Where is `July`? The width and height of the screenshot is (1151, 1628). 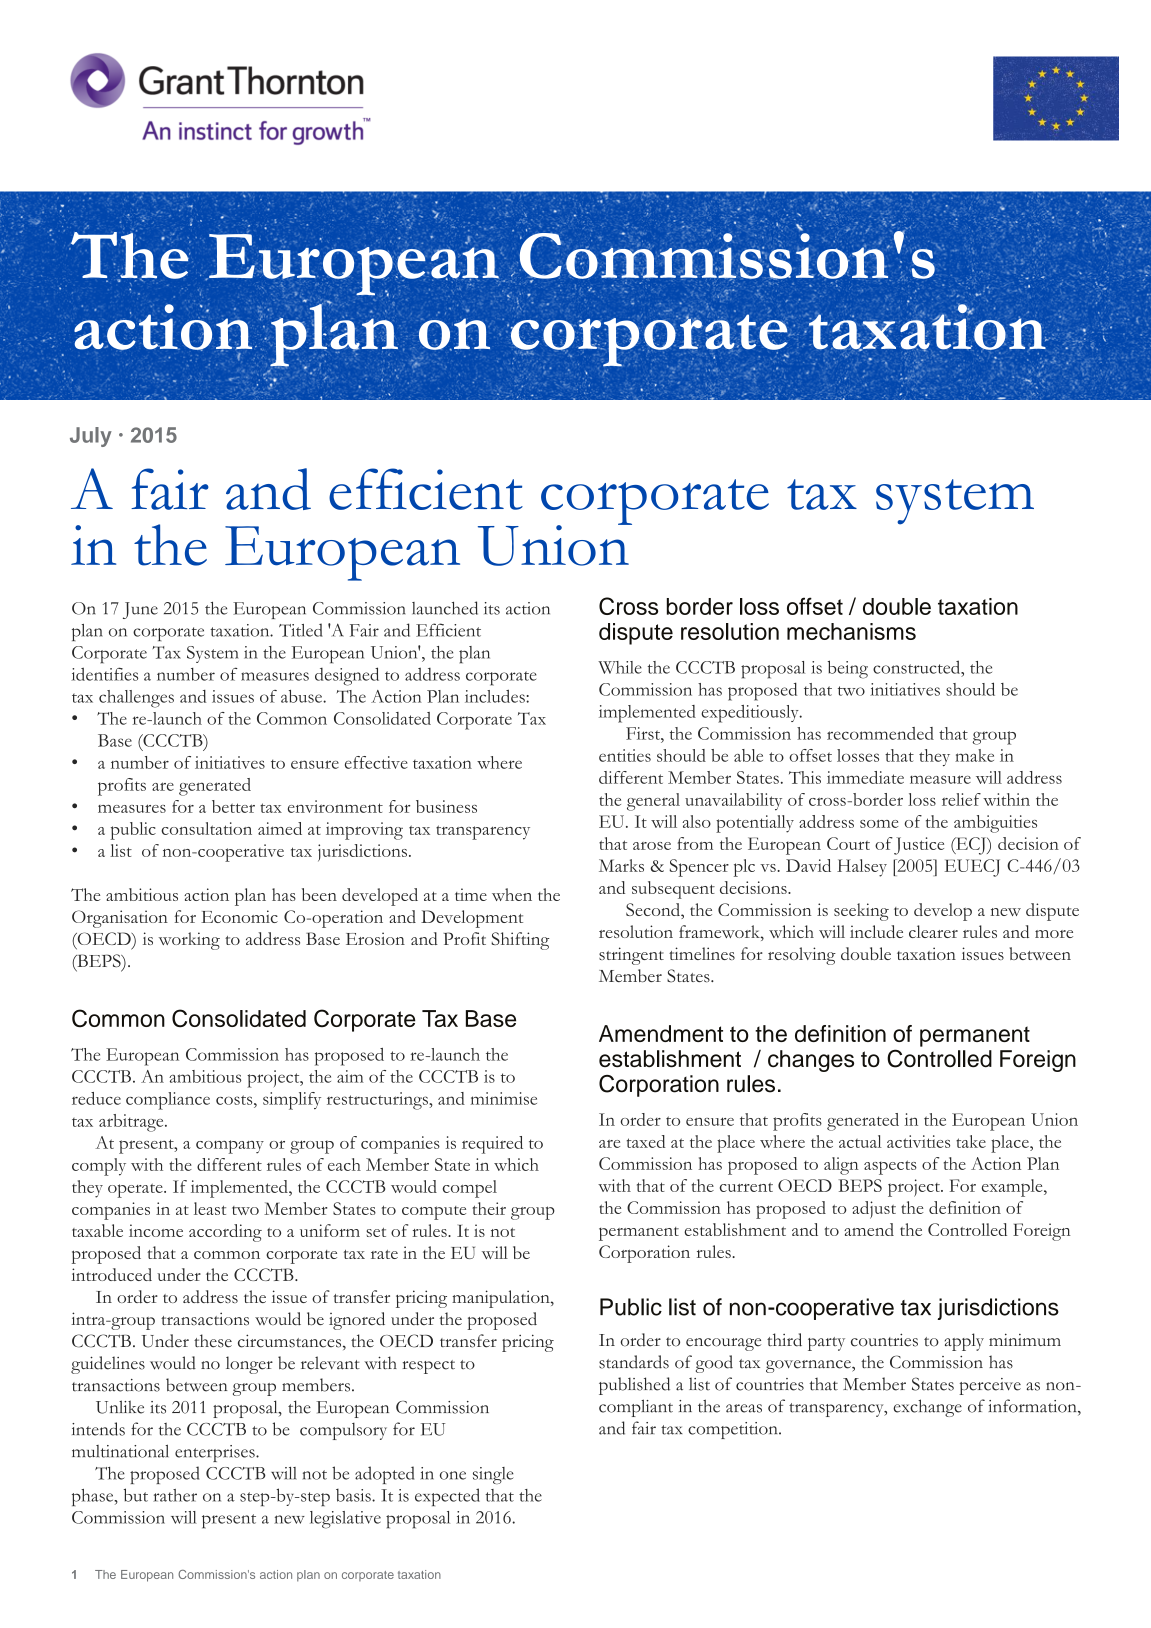 July is located at coordinates (91, 437).
